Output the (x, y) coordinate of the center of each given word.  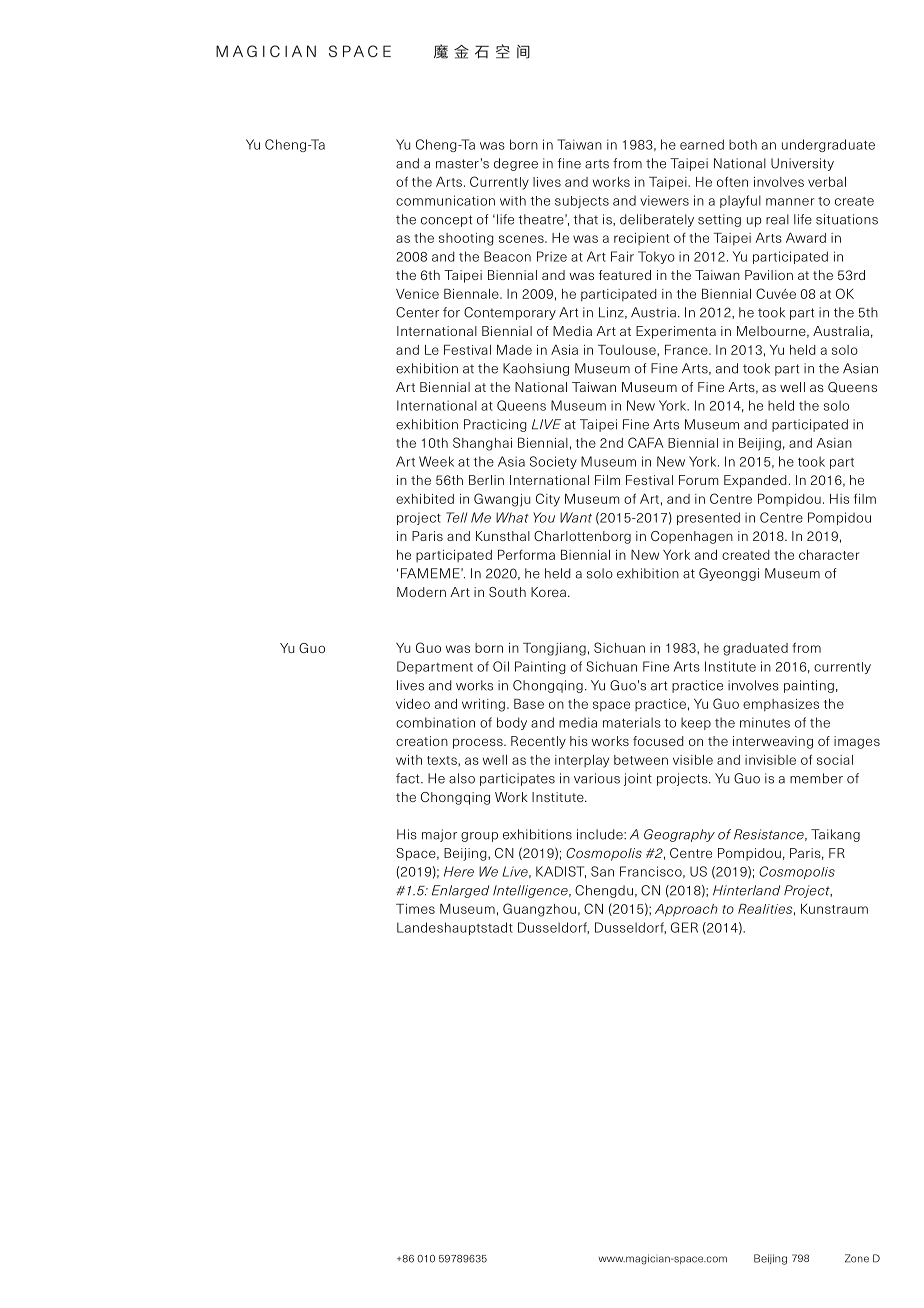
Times (415, 909)
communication (445, 200)
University (802, 164)
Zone (857, 1258)
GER (684, 927)
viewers (664, 200)
